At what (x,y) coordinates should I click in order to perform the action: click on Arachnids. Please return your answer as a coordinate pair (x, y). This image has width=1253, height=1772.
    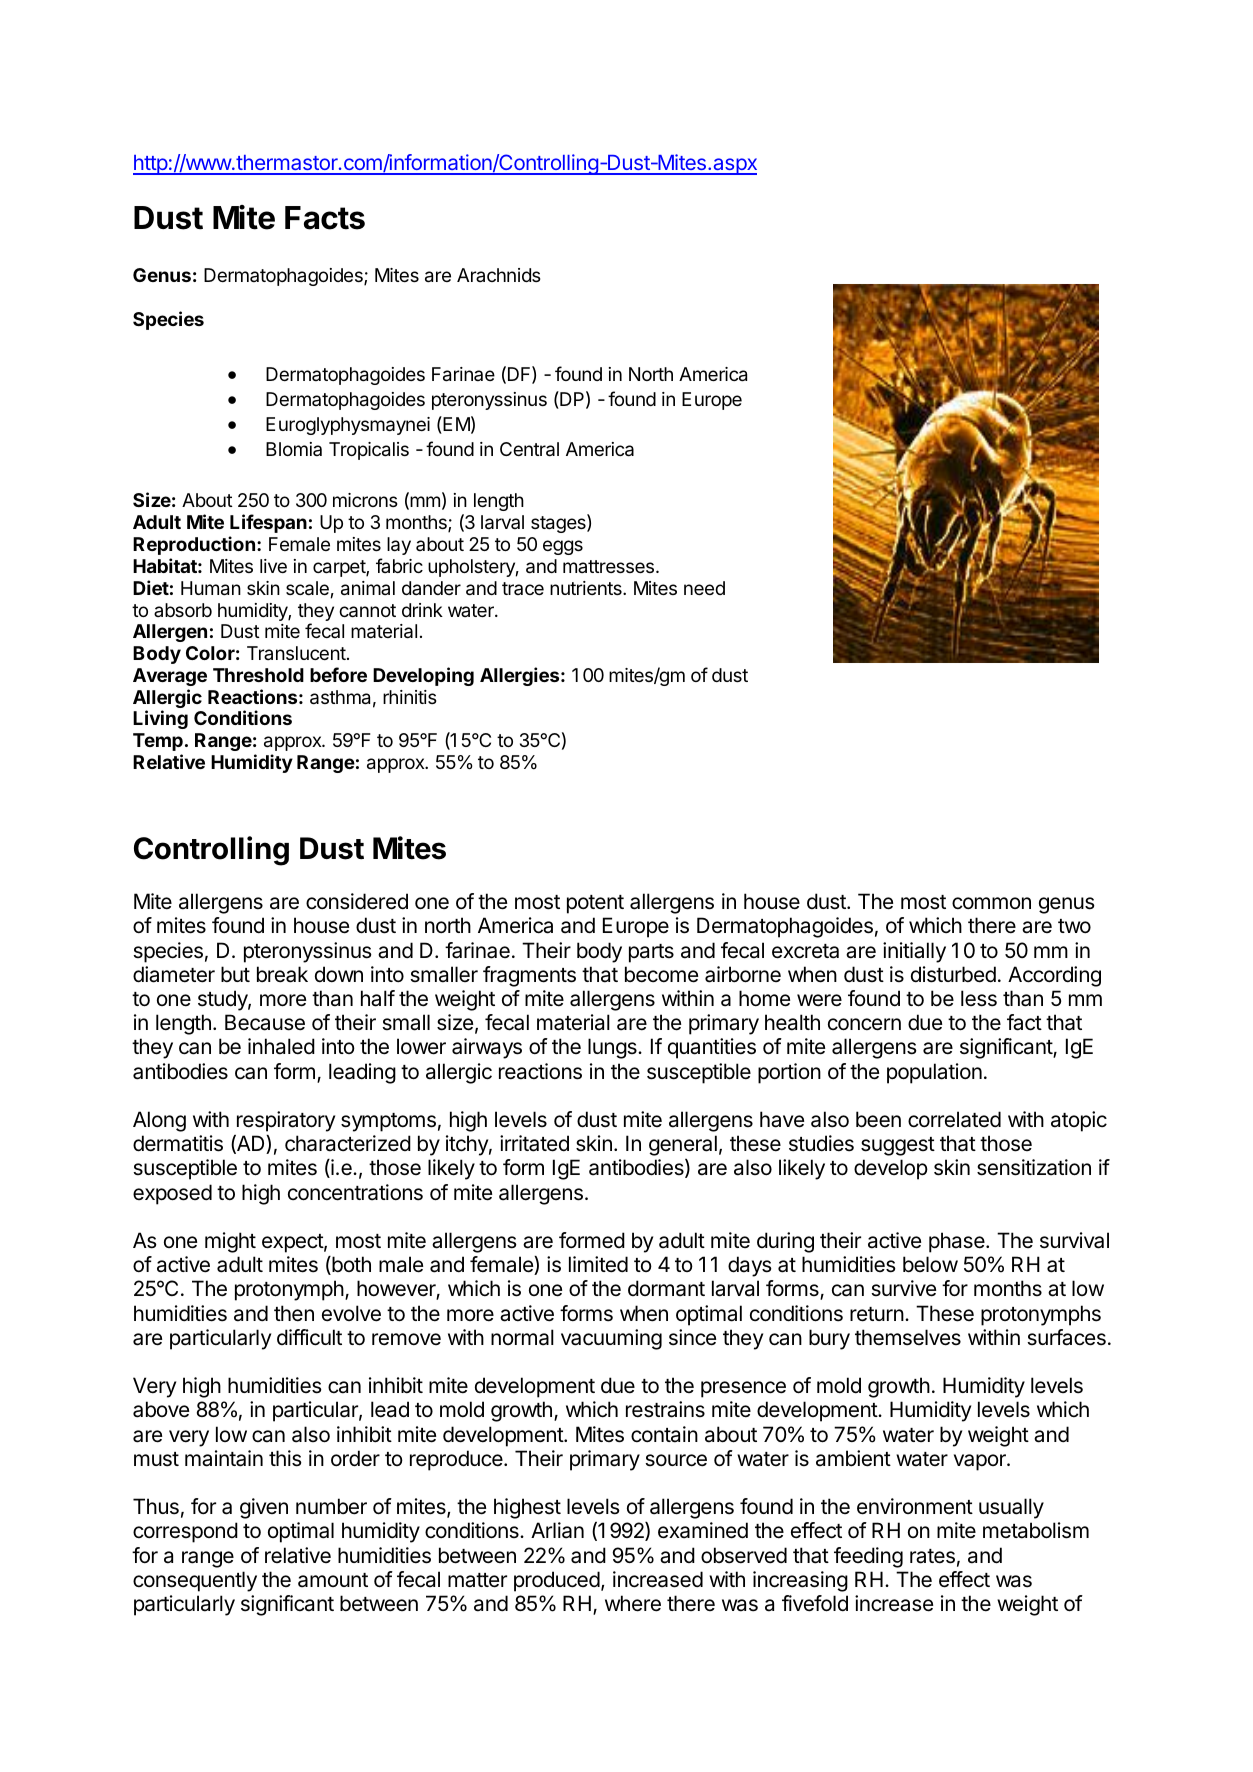
    Looking at the image, I should click on (499, 275).
